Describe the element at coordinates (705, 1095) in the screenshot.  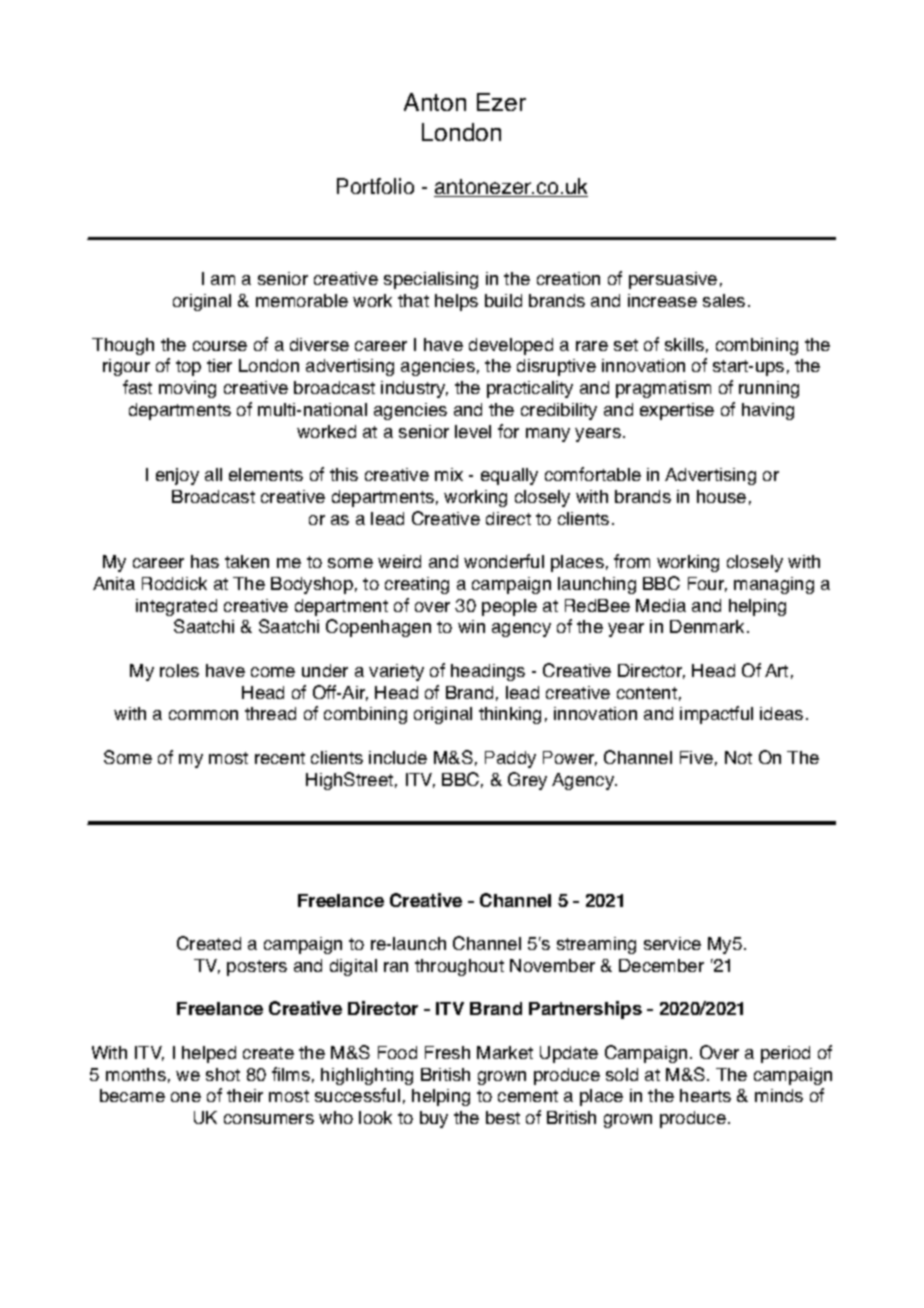
I see `hearts` at that location.
